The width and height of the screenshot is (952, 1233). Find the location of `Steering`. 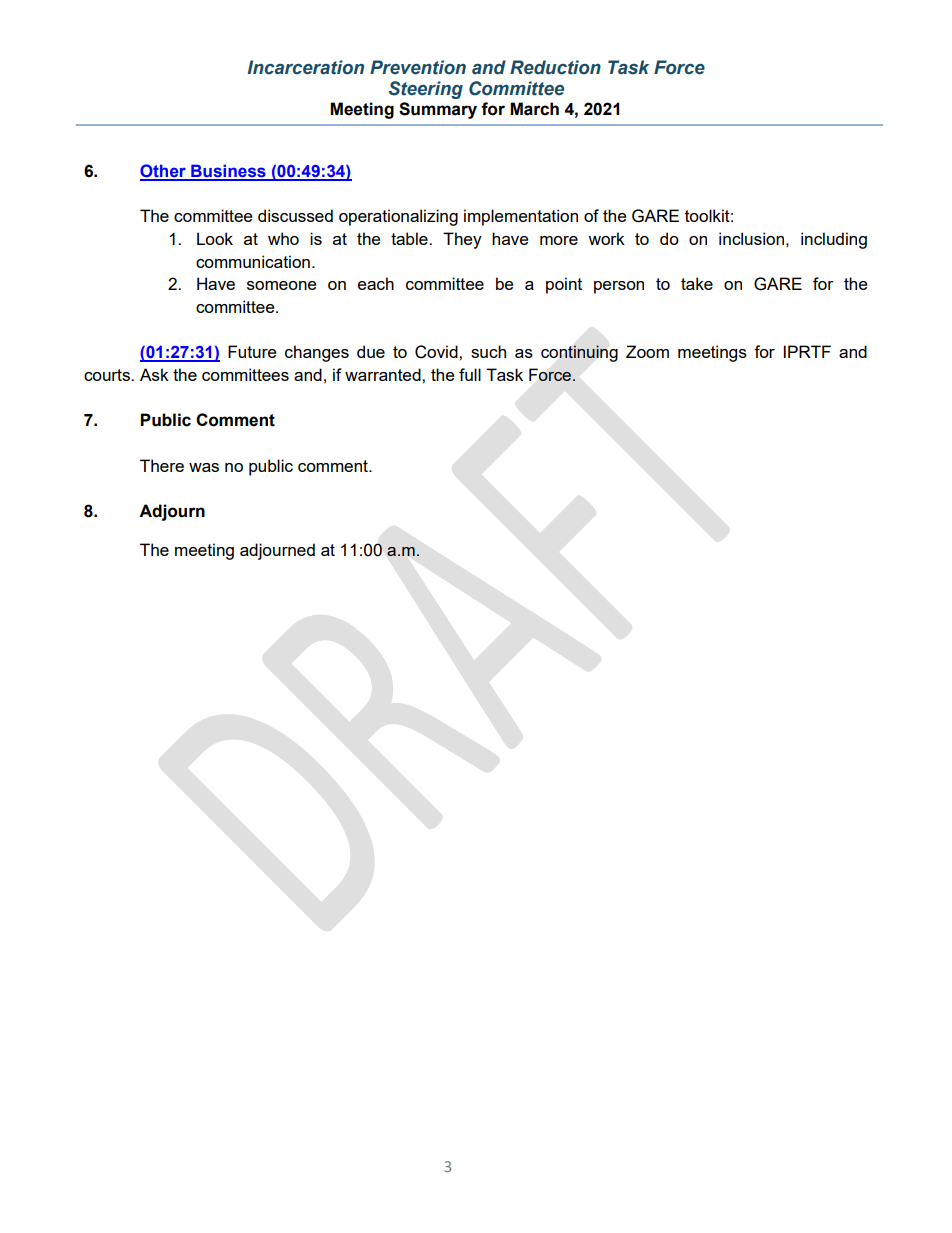

Steering is located at coordinates (426, 90).
